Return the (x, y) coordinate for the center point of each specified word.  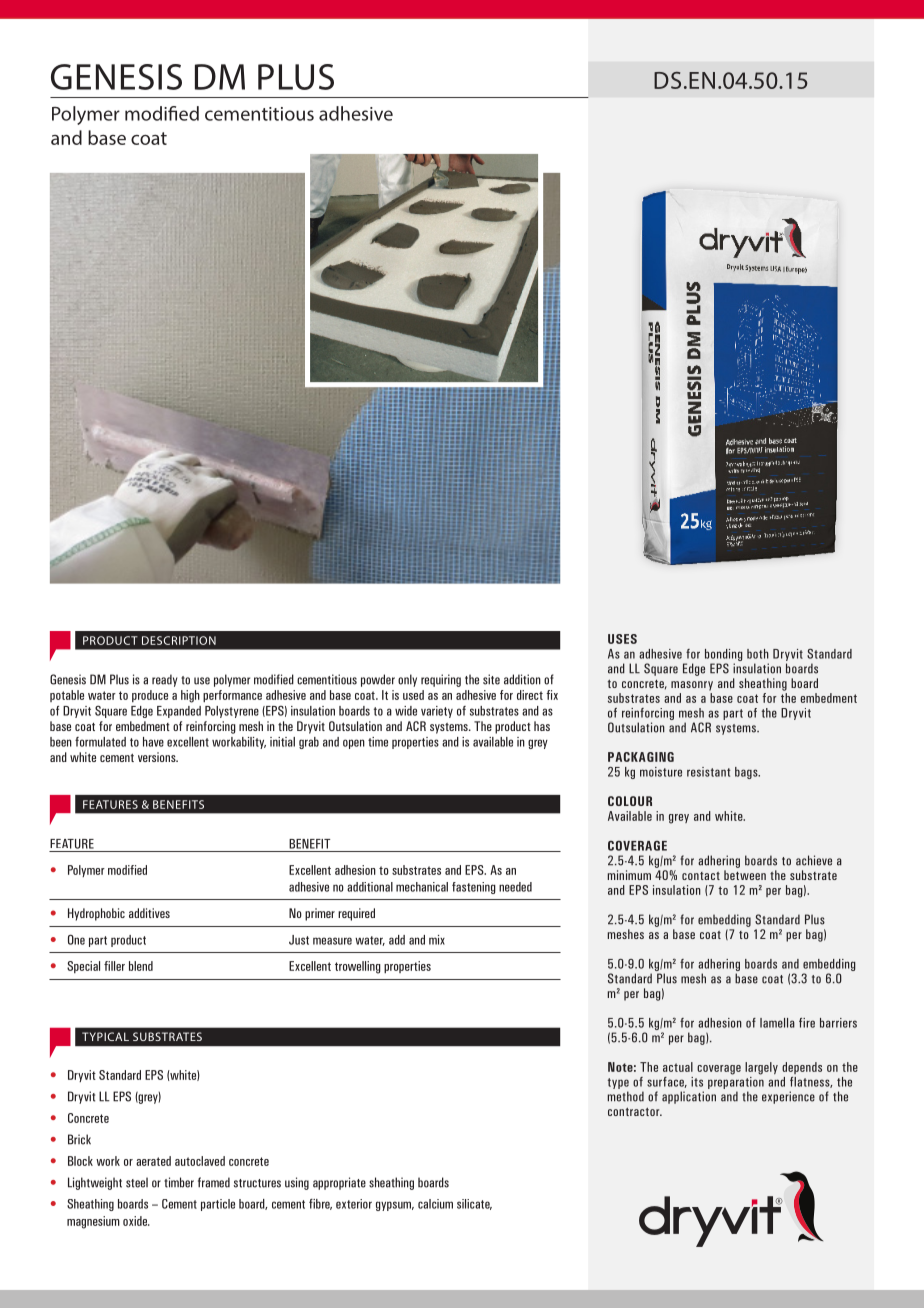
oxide (136, 1221)
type (618, 1083)
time (378, 742)
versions (158, 757)
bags (747, 773)
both (758, 654)
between (745, 875)
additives (149, 913)
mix (437, 940)
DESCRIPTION (179, 640)
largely (761, 1068)
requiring (441, 680)
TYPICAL (105, 1036)
